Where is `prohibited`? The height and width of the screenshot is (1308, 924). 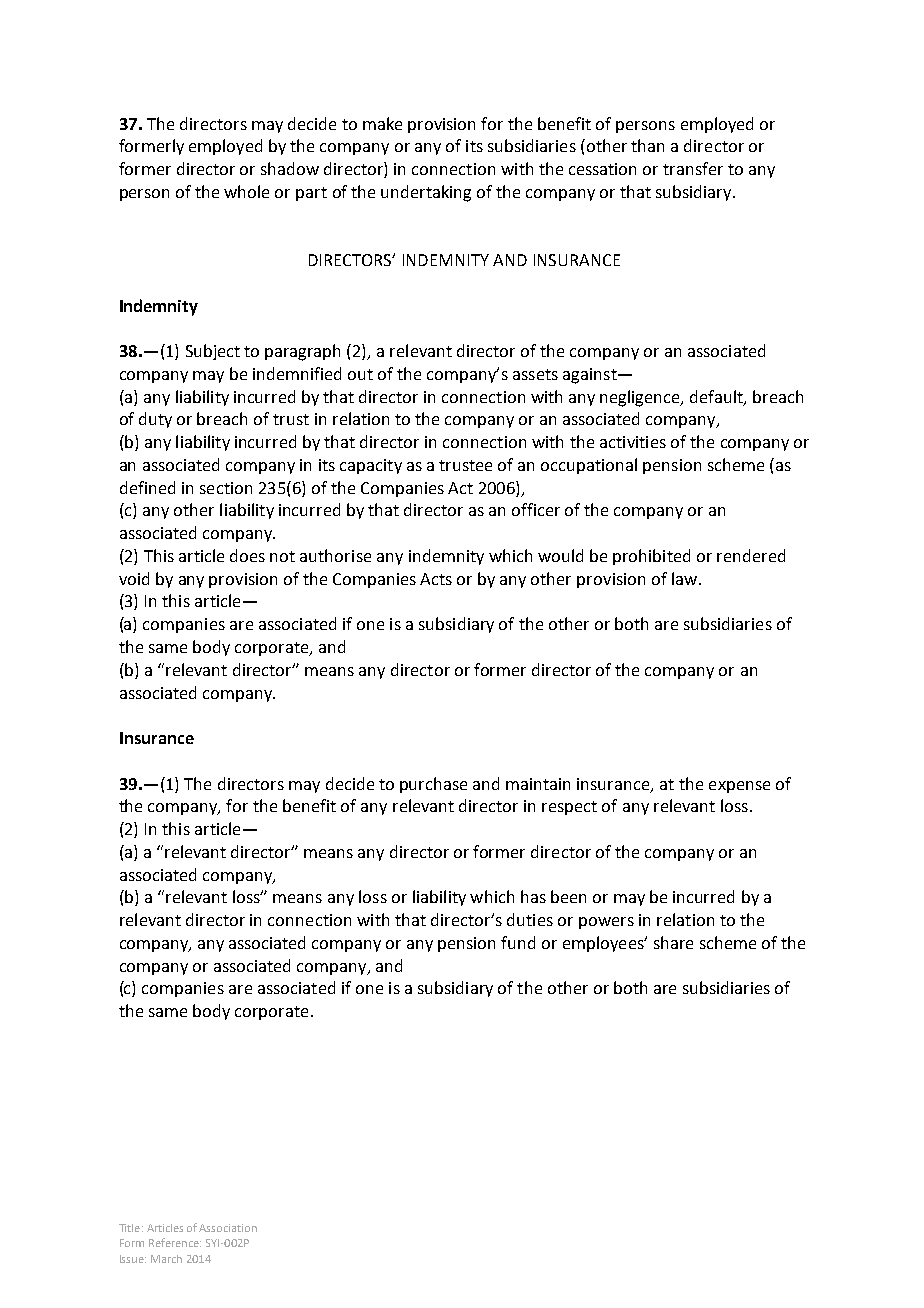 prohibited is located at coordinates (651, 557).
